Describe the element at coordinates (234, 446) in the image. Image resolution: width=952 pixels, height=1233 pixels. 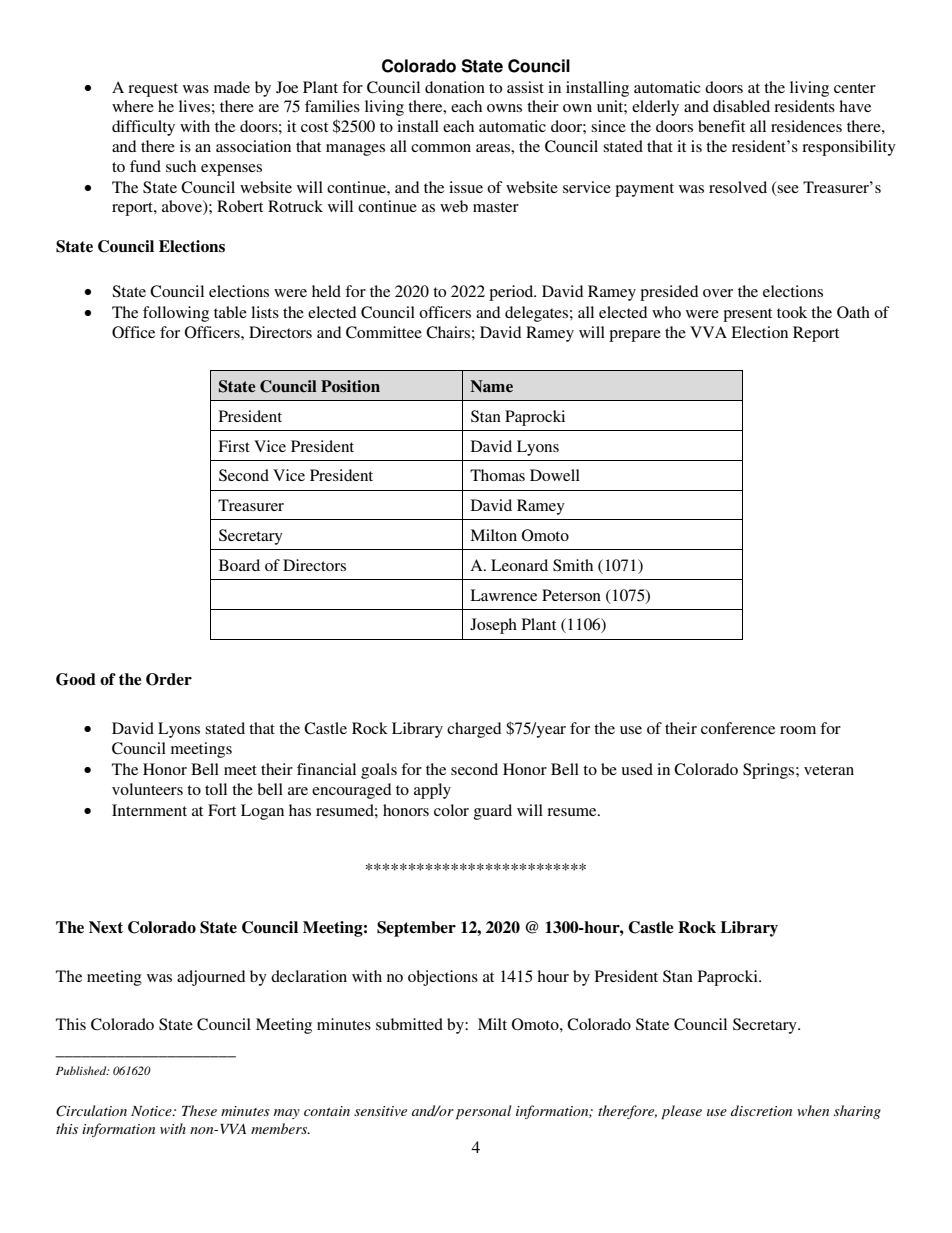
I see `First` at that location.
